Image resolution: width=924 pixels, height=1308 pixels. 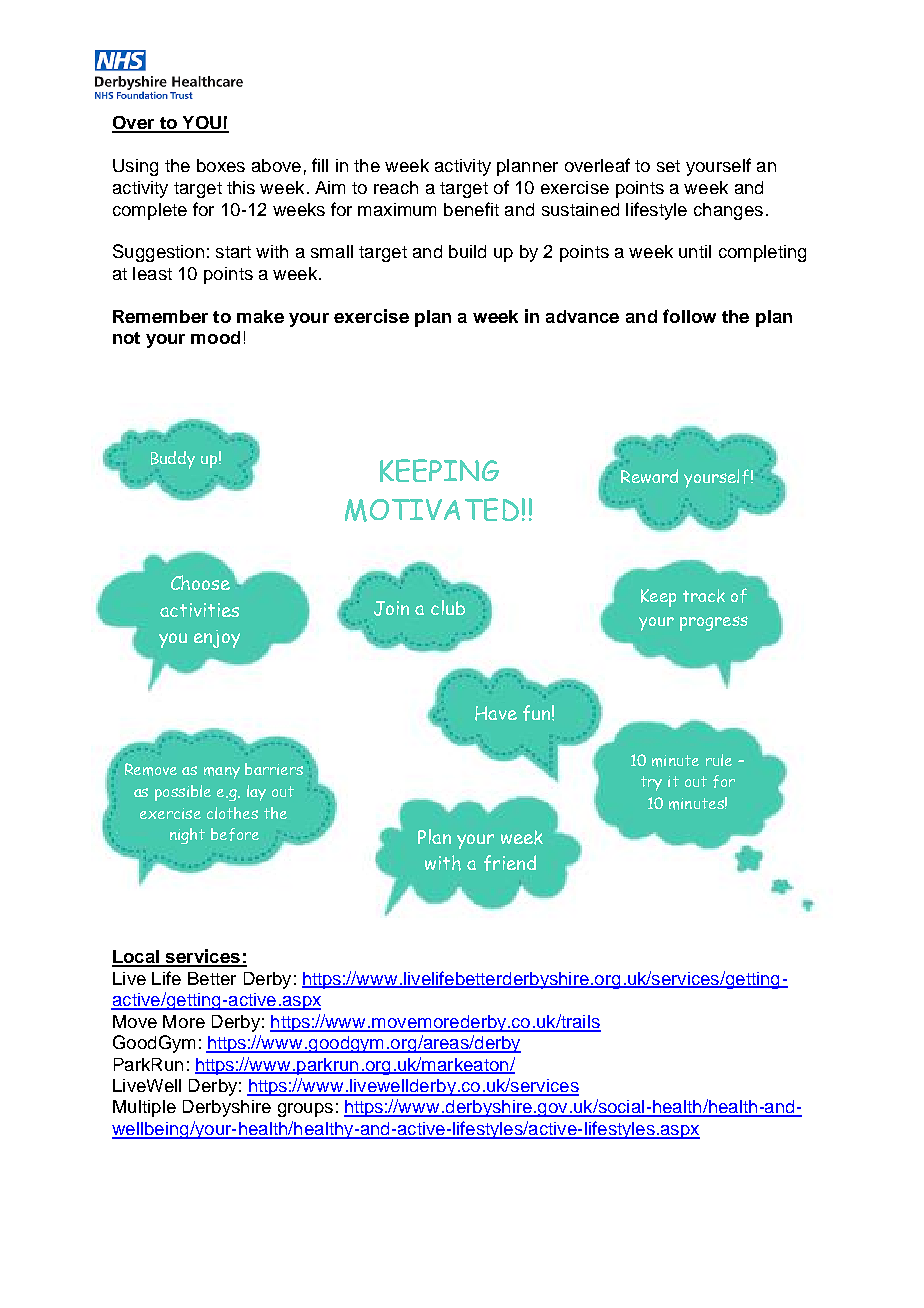 I want to click on progress, so click(x=714, y=623).
